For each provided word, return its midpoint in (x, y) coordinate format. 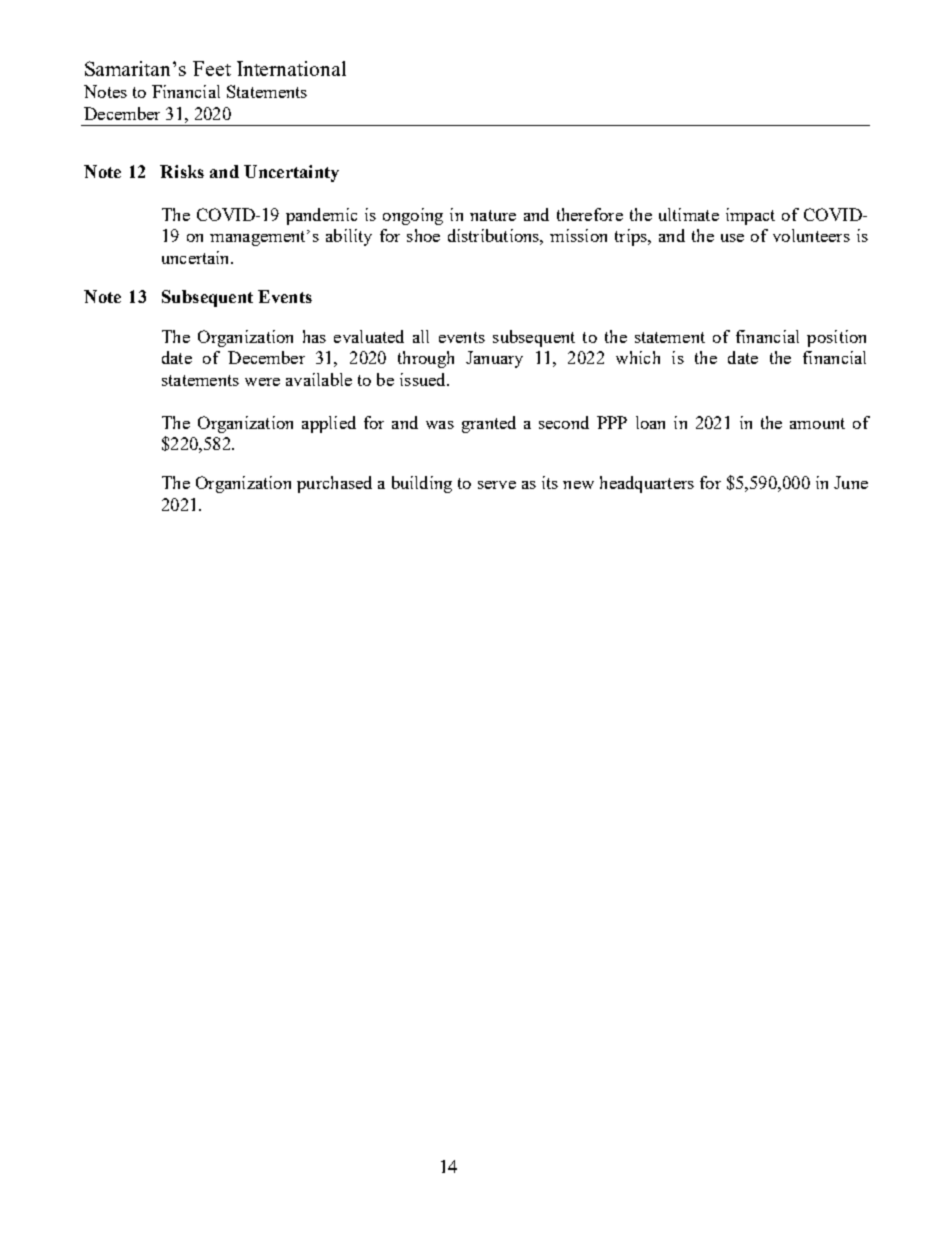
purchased (334, 484)
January (494, 359)
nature (493, 215)
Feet (212, 68)
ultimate (689, 214)
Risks (182, 171)
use (732, 238)
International (291, 68)
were (262, 382)
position (836, 338)
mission (578, 235)
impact (750, 216)
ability (349, 237)
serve (497, 485)
